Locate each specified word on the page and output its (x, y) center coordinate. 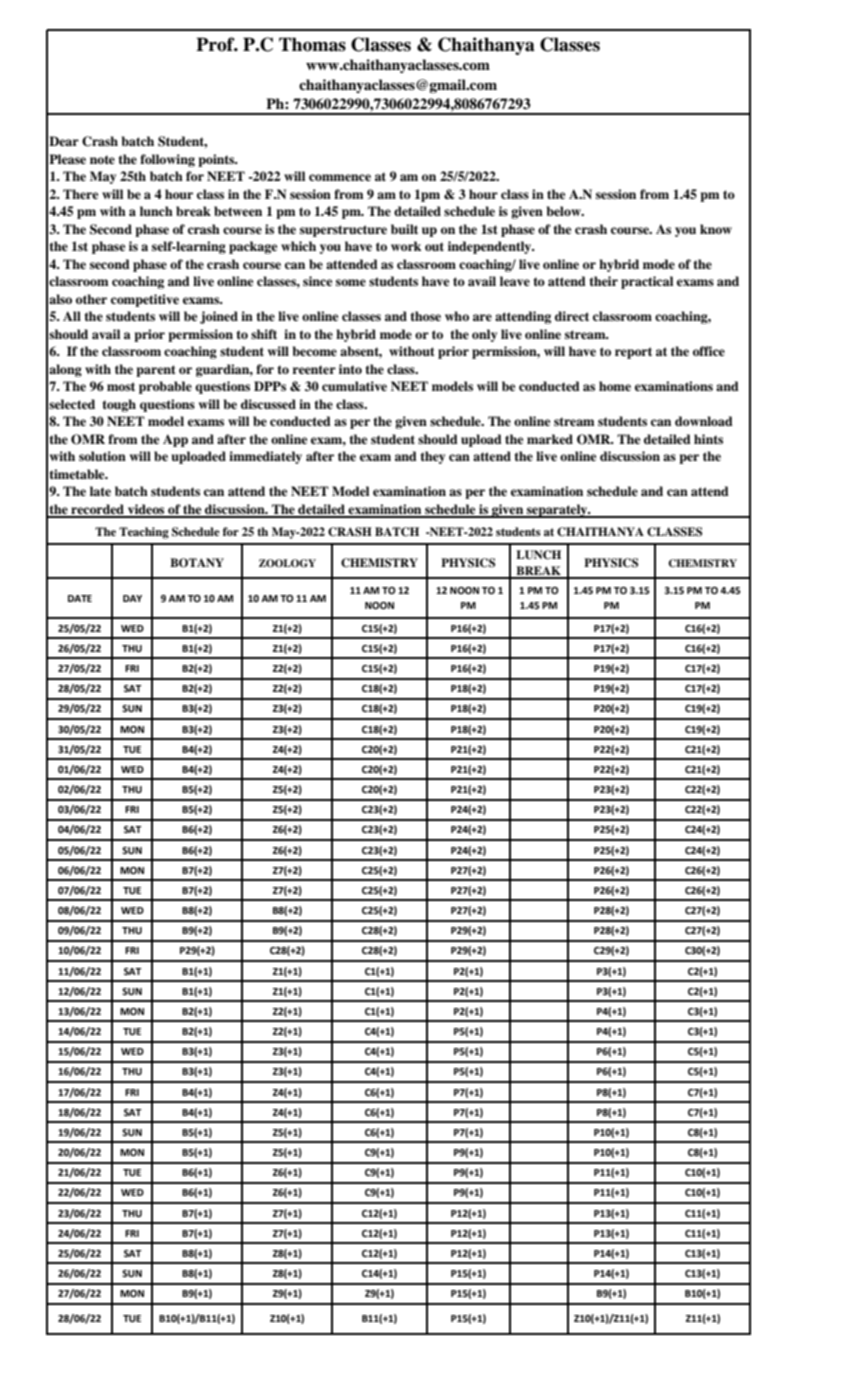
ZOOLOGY (287, 563)
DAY (132, 598)
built (404, 229)
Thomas (312, 44)
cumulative (354, 386)
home (615, 386)
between (238, 211)
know (716, 229)
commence (340, 177)
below (565, 211)
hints (708, 439)
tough (119, 405)
